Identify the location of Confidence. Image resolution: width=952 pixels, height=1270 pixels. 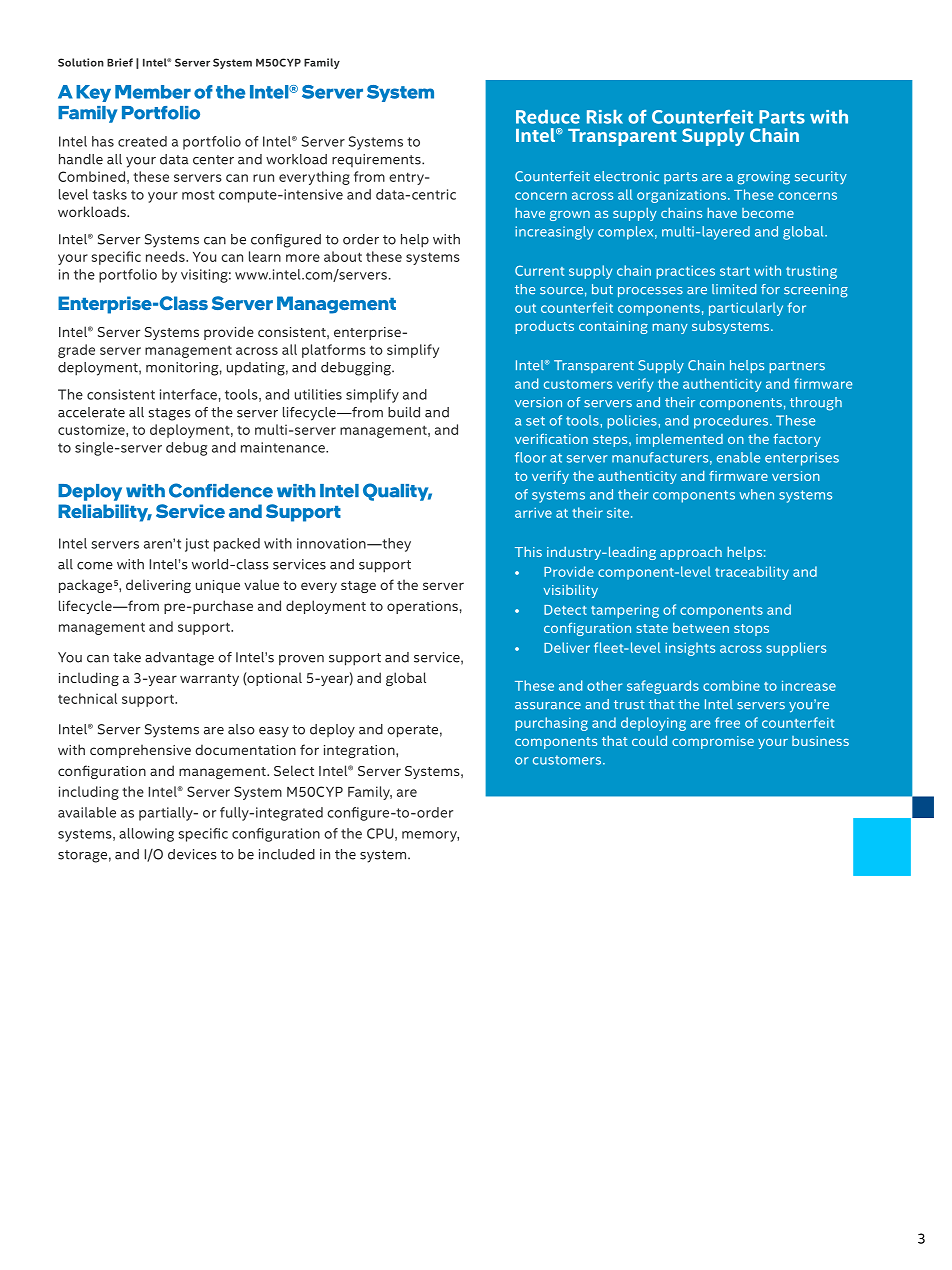
(221, 490).
